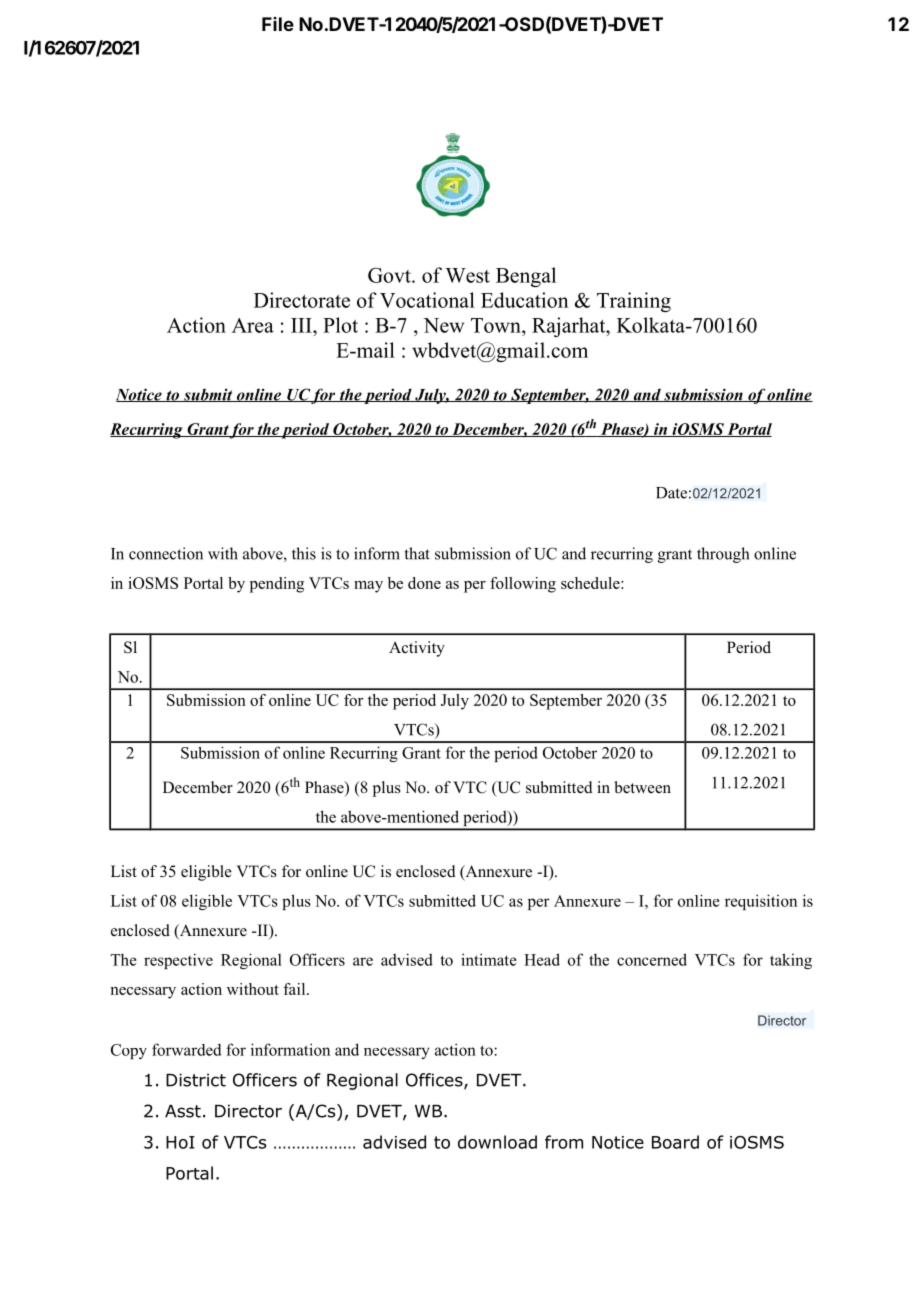 Image resolution: width=924 pixels, height=1308 pixels. I want to click on done, so click(424, 583).
